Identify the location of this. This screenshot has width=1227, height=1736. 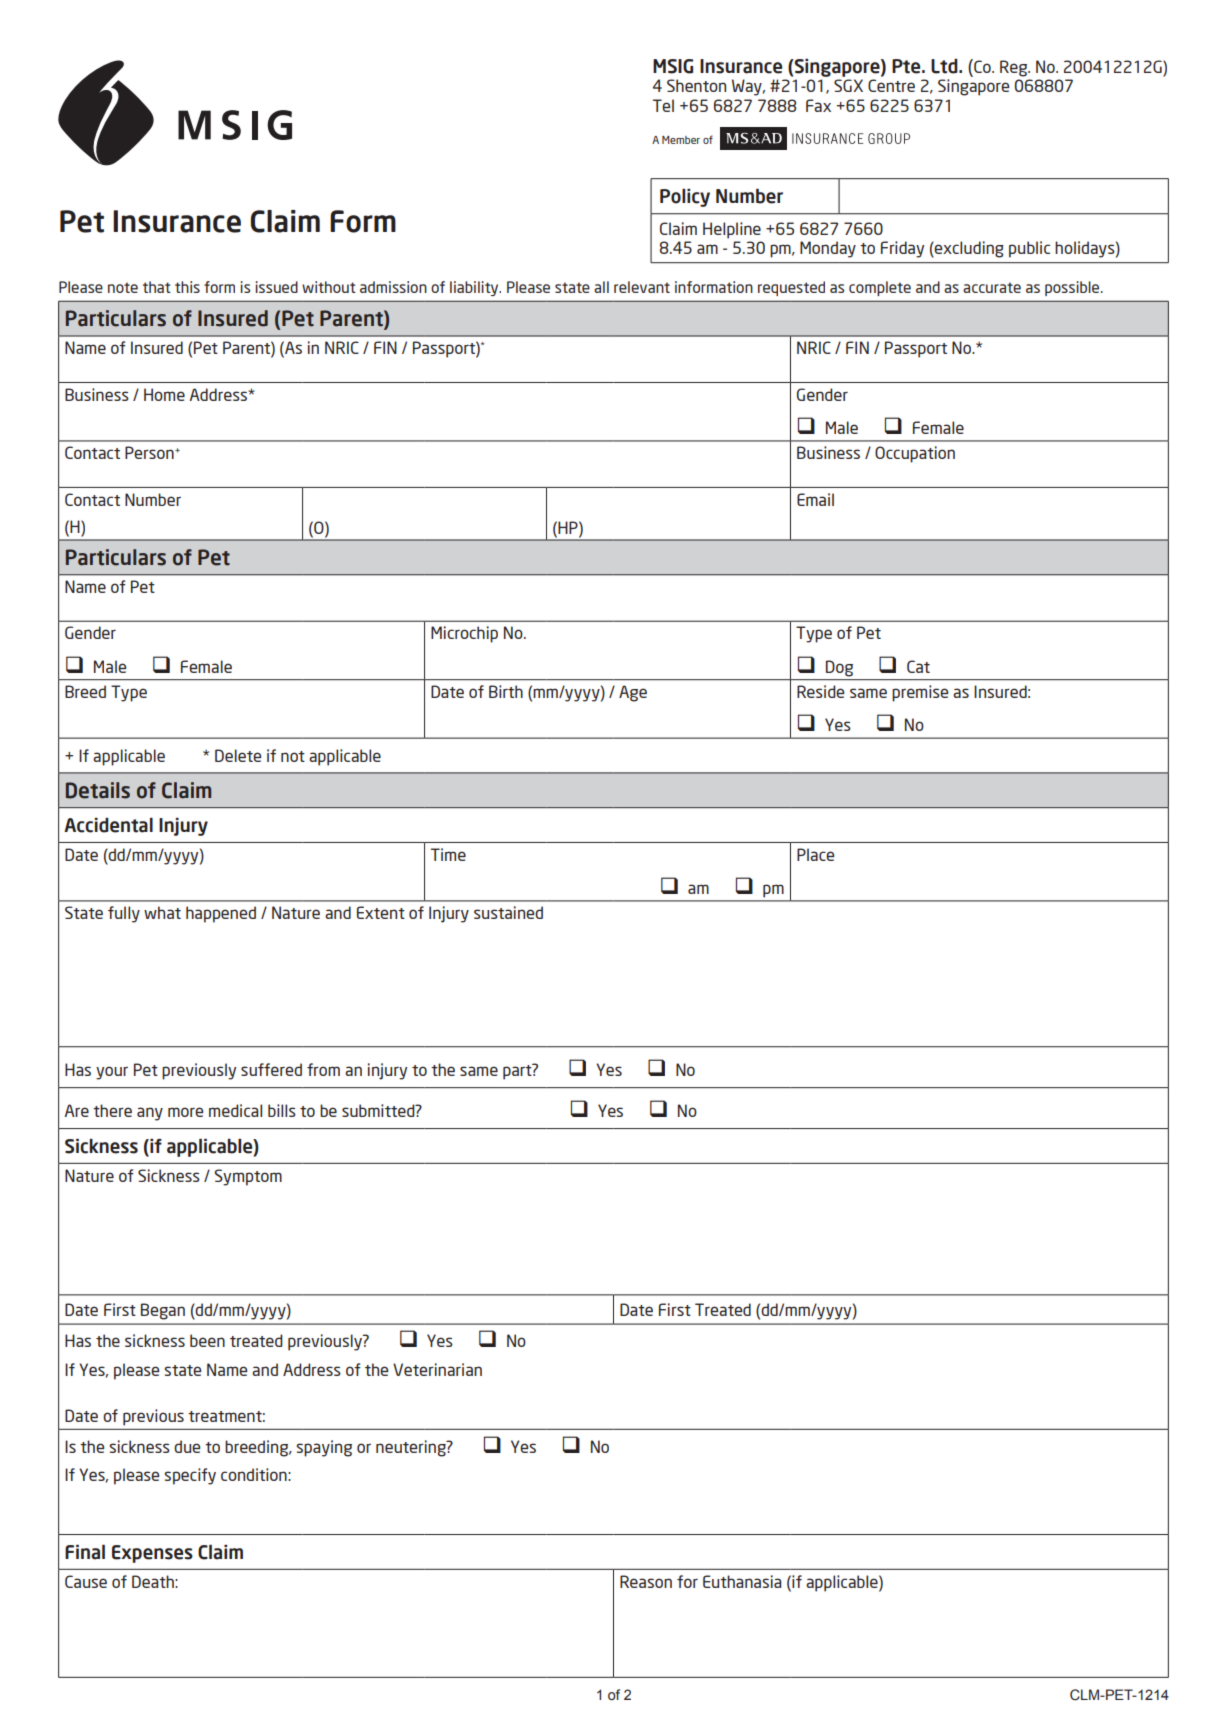
(187, 287).
